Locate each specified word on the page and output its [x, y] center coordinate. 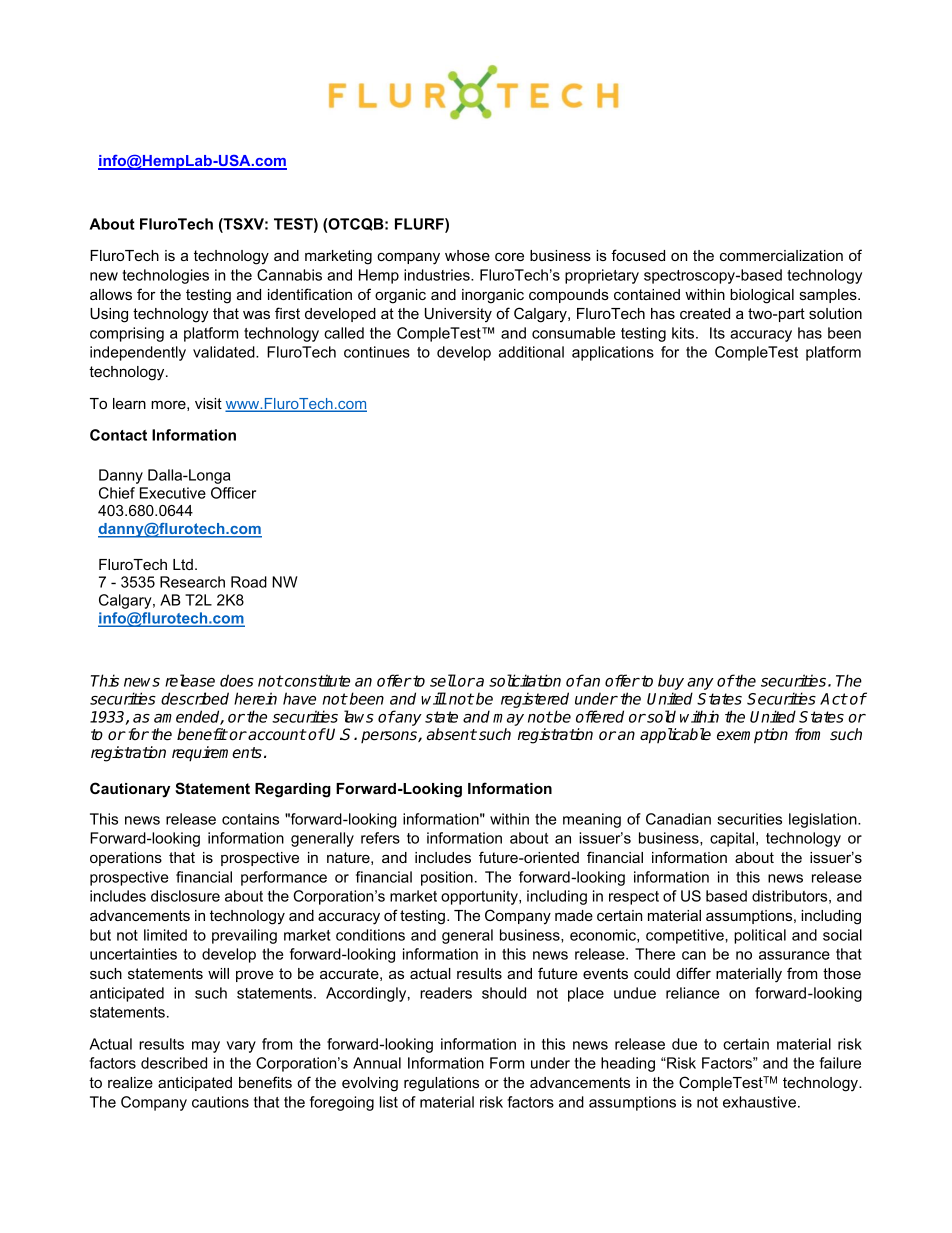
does [237, 680]
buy [671, 683]
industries [438, 275]
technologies [166, 276]
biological [762, 296]
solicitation [525, 680]
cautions [220, 1102]
